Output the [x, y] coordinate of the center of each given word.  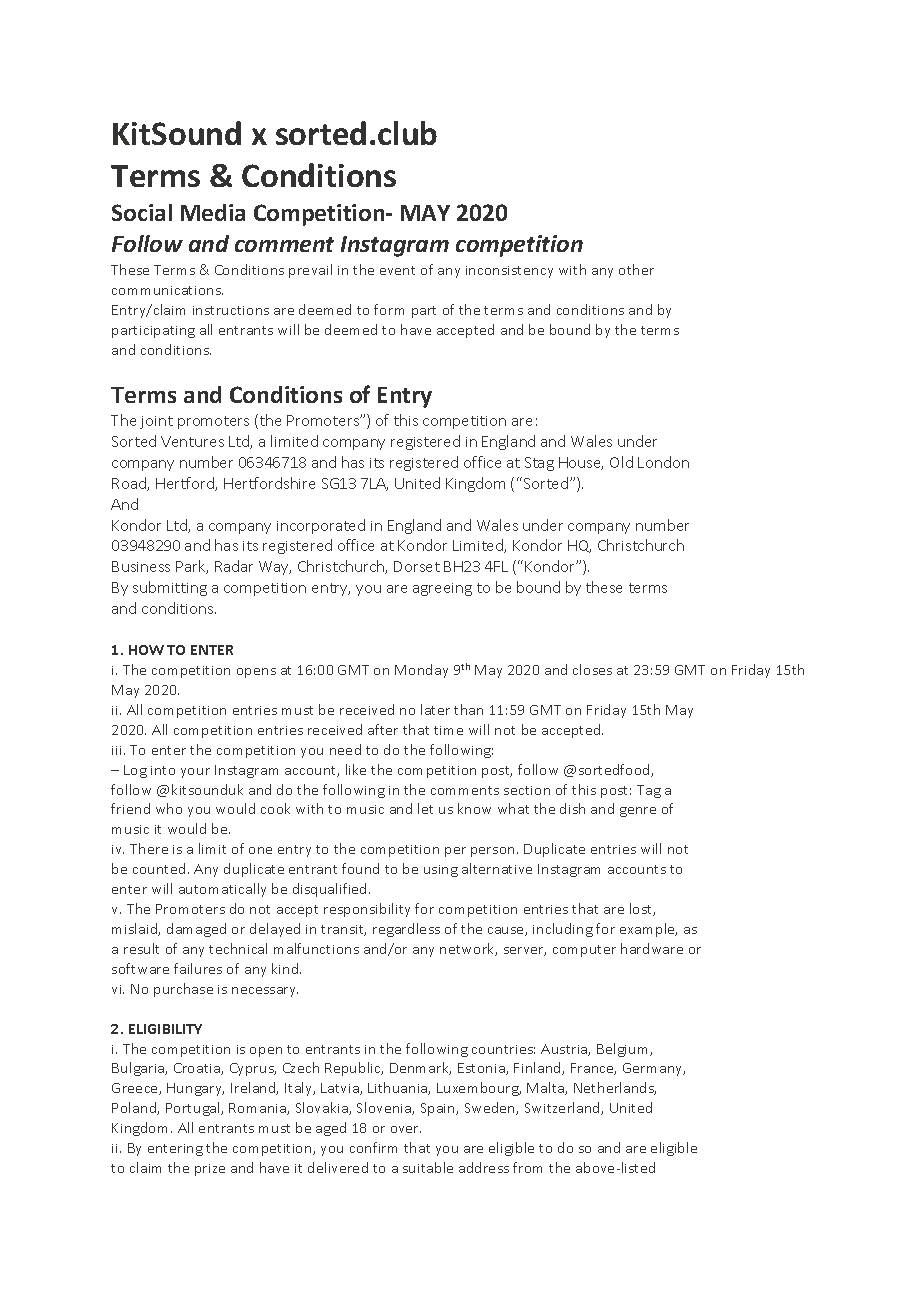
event [397, 270]
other [636, 269]
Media [213, 212]
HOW [146, 650]
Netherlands [615, 1088]
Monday [421, 671]
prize [210, 1170]
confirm [373, 1147]
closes [592, 669]
